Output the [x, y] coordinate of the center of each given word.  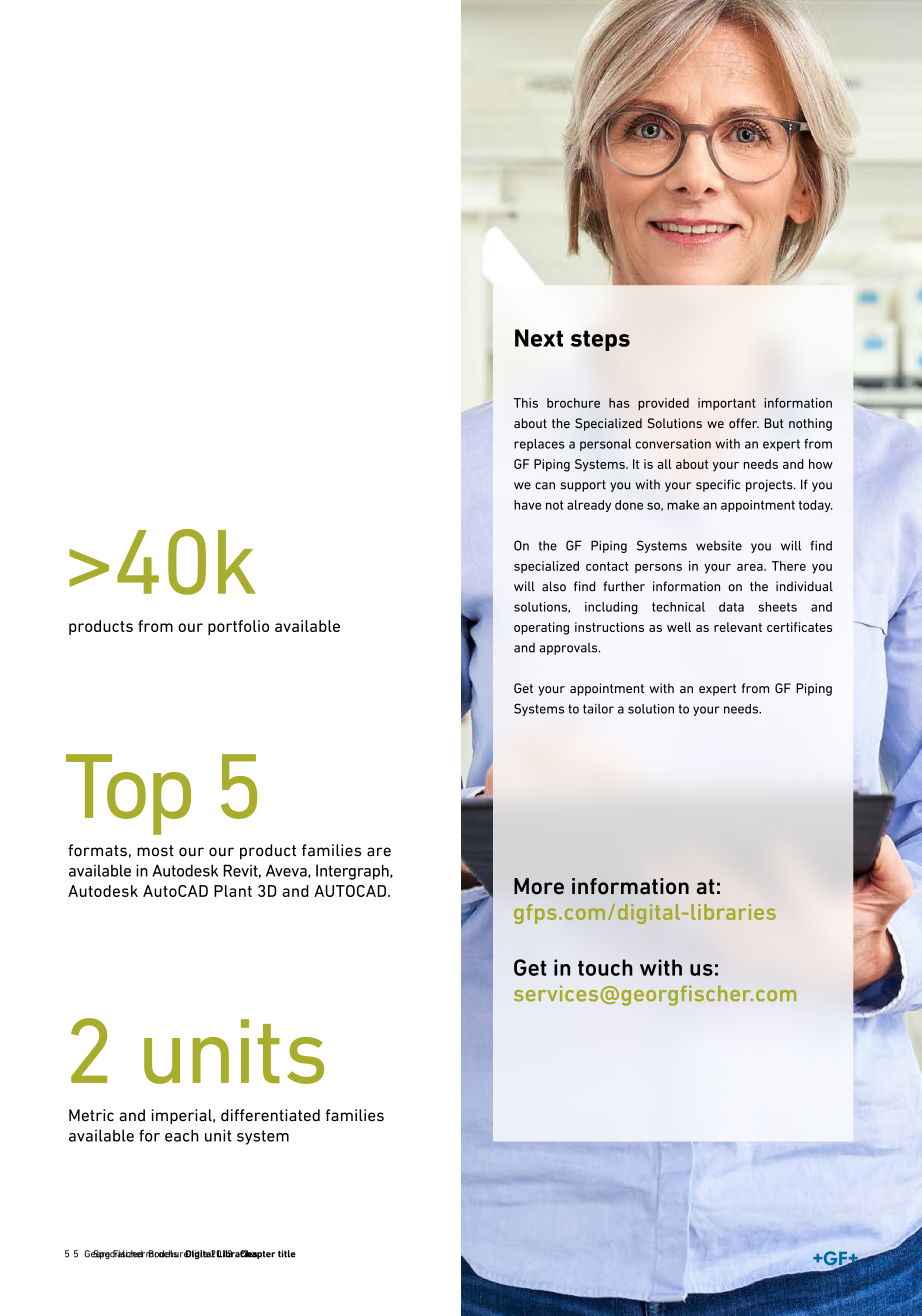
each [182, 1135]
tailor [598, 709]
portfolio [238, 627]
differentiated [270, 1115]
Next [539, 338]
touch [605, 967]
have [527, 505]
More [539, 886]
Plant [233, 891]
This [526, 403]
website [719, 546]
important [727, 404]
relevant [738, 627]
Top [128, 794]
